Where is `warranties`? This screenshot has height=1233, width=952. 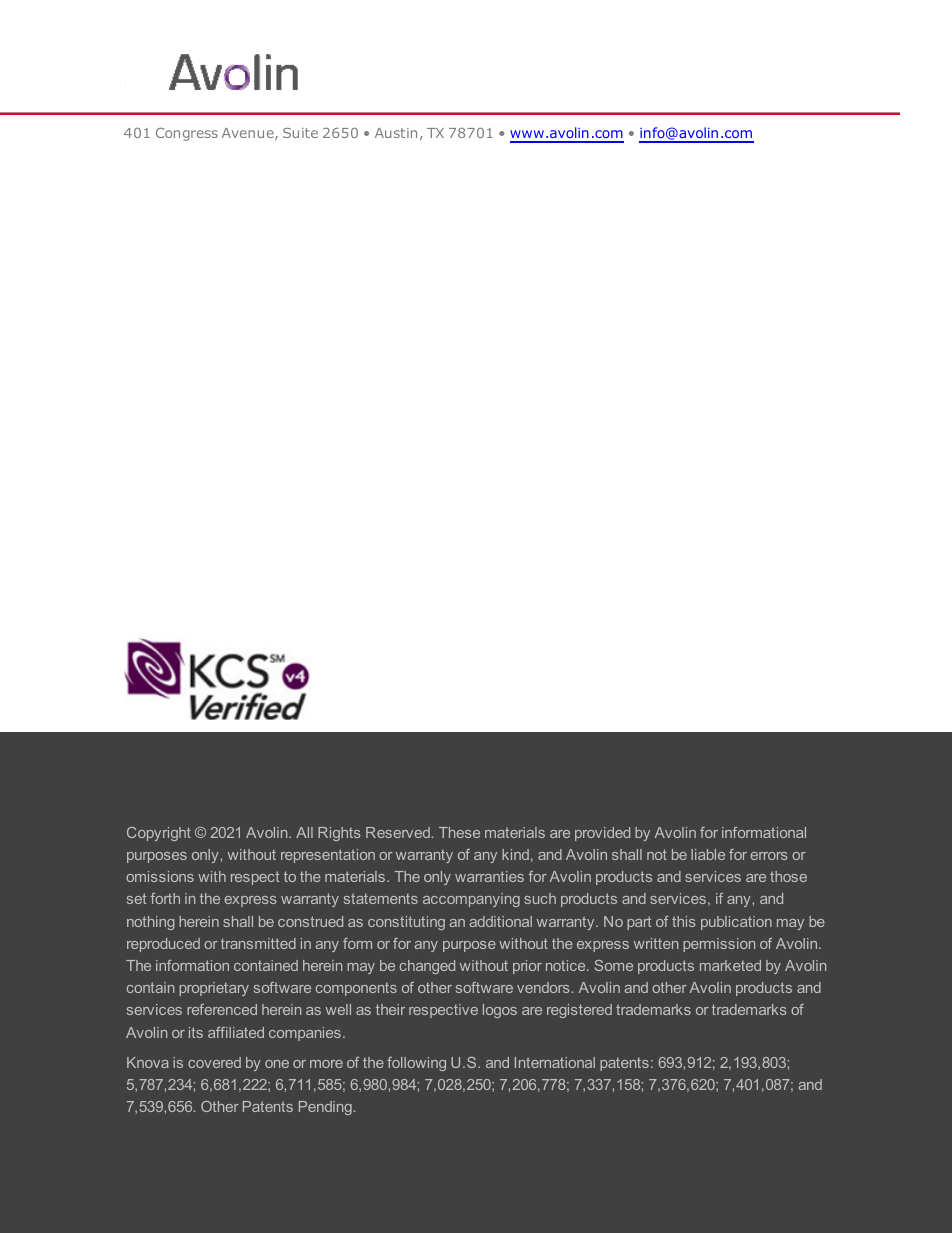 warranties is located at coordinates (489, 876).
